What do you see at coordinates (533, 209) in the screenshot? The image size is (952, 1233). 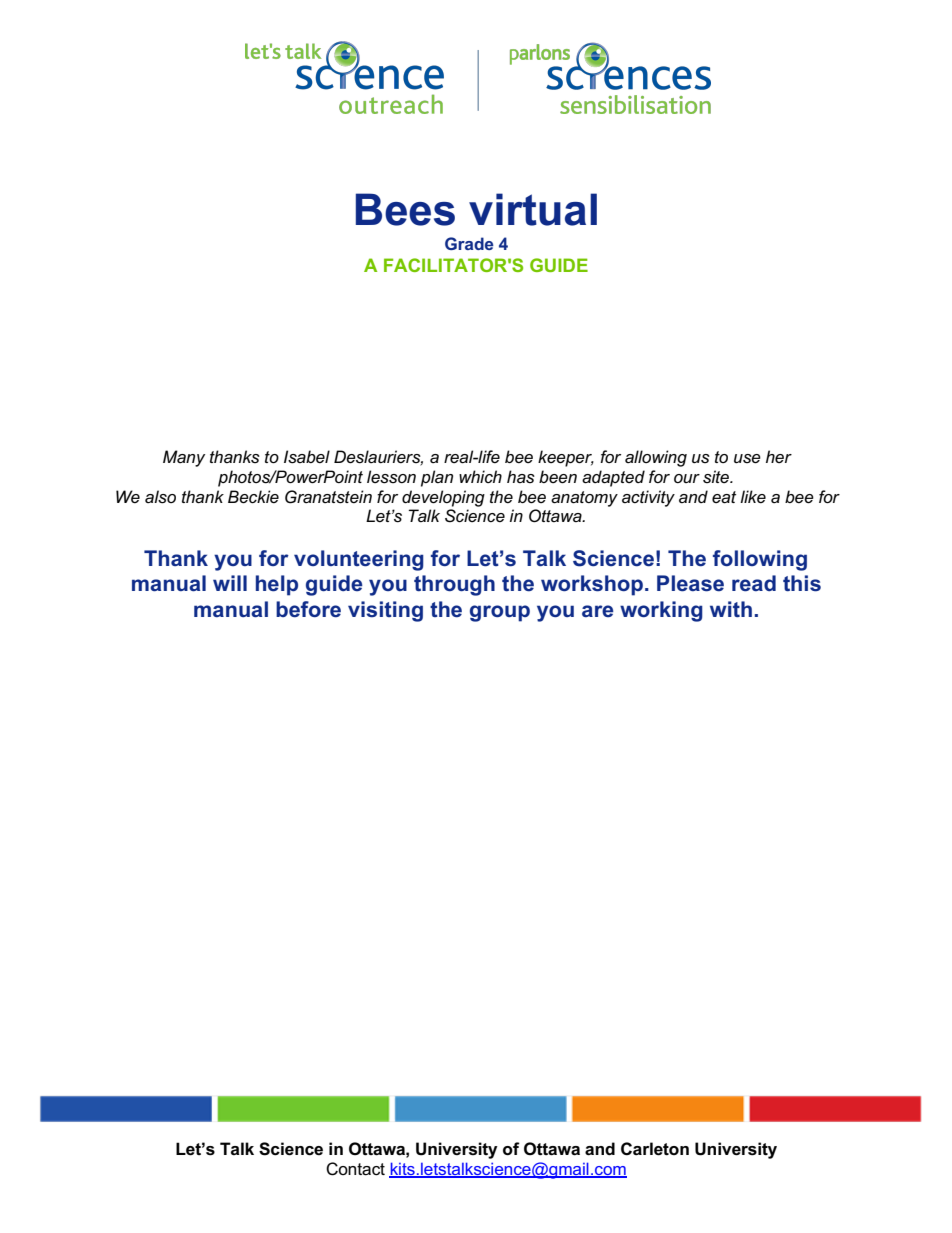 I see `virtual` at bounding box center [533, 209].
